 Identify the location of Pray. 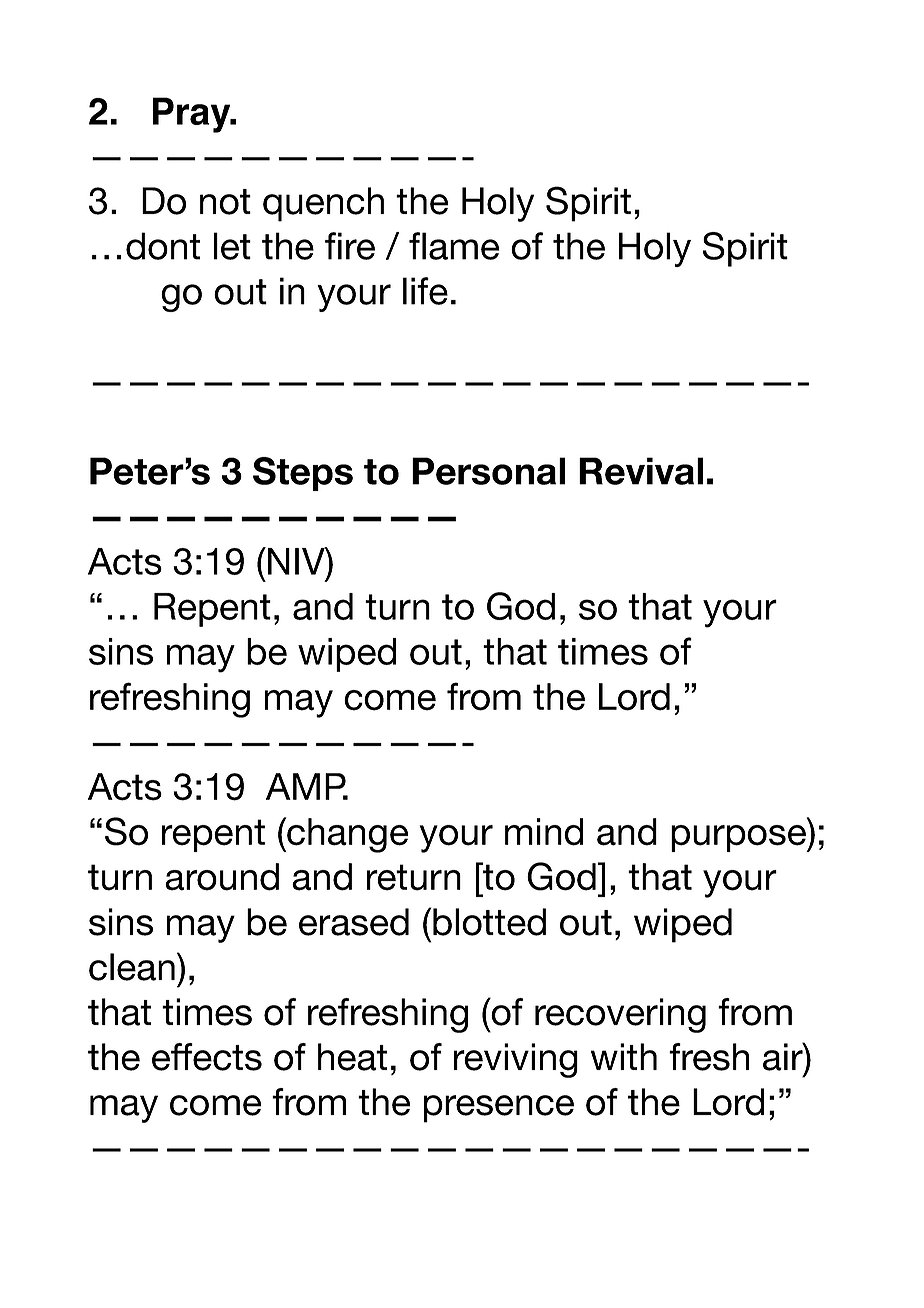
(193, 115).
